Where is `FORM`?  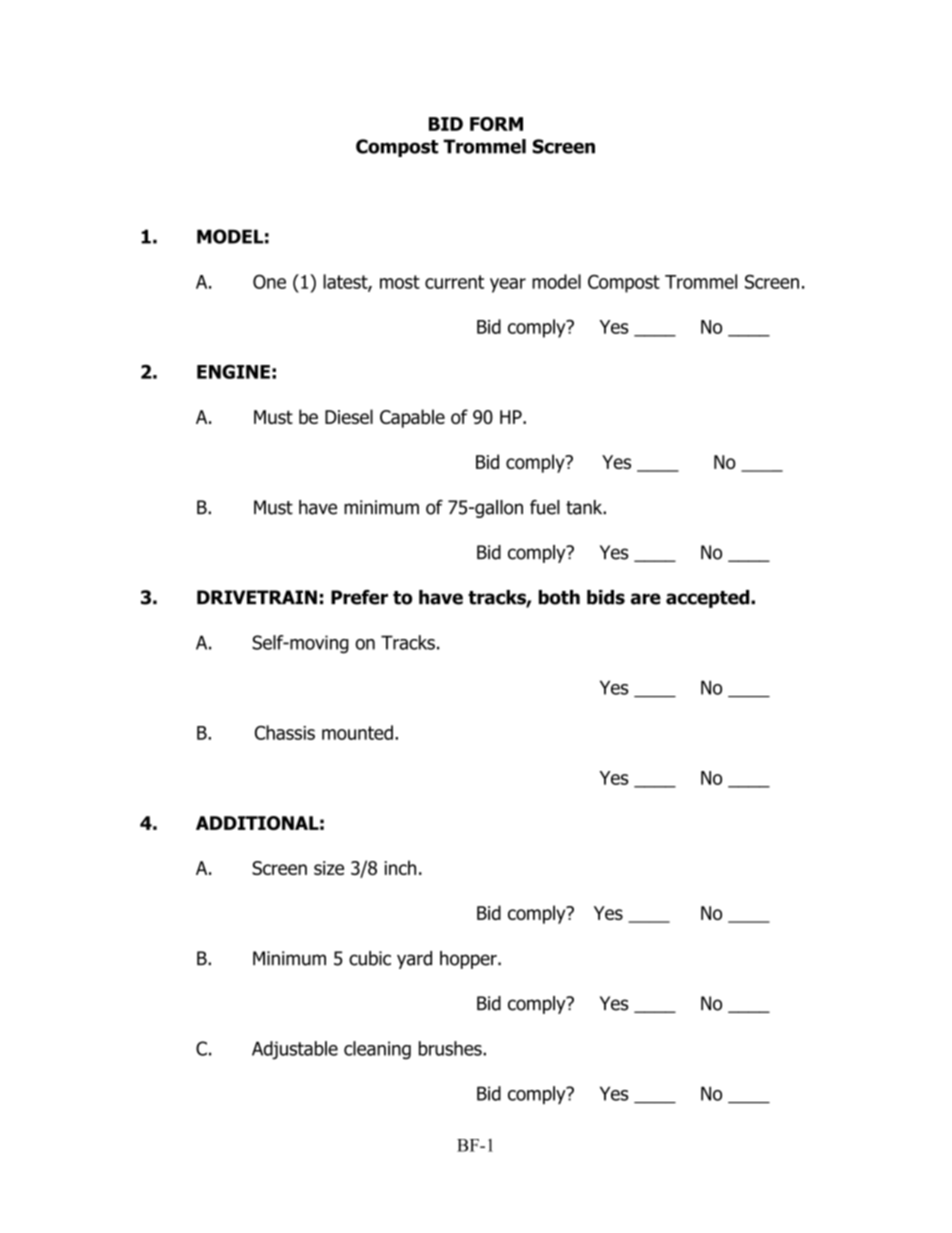
FORM is located at coordinates (496, 124).
